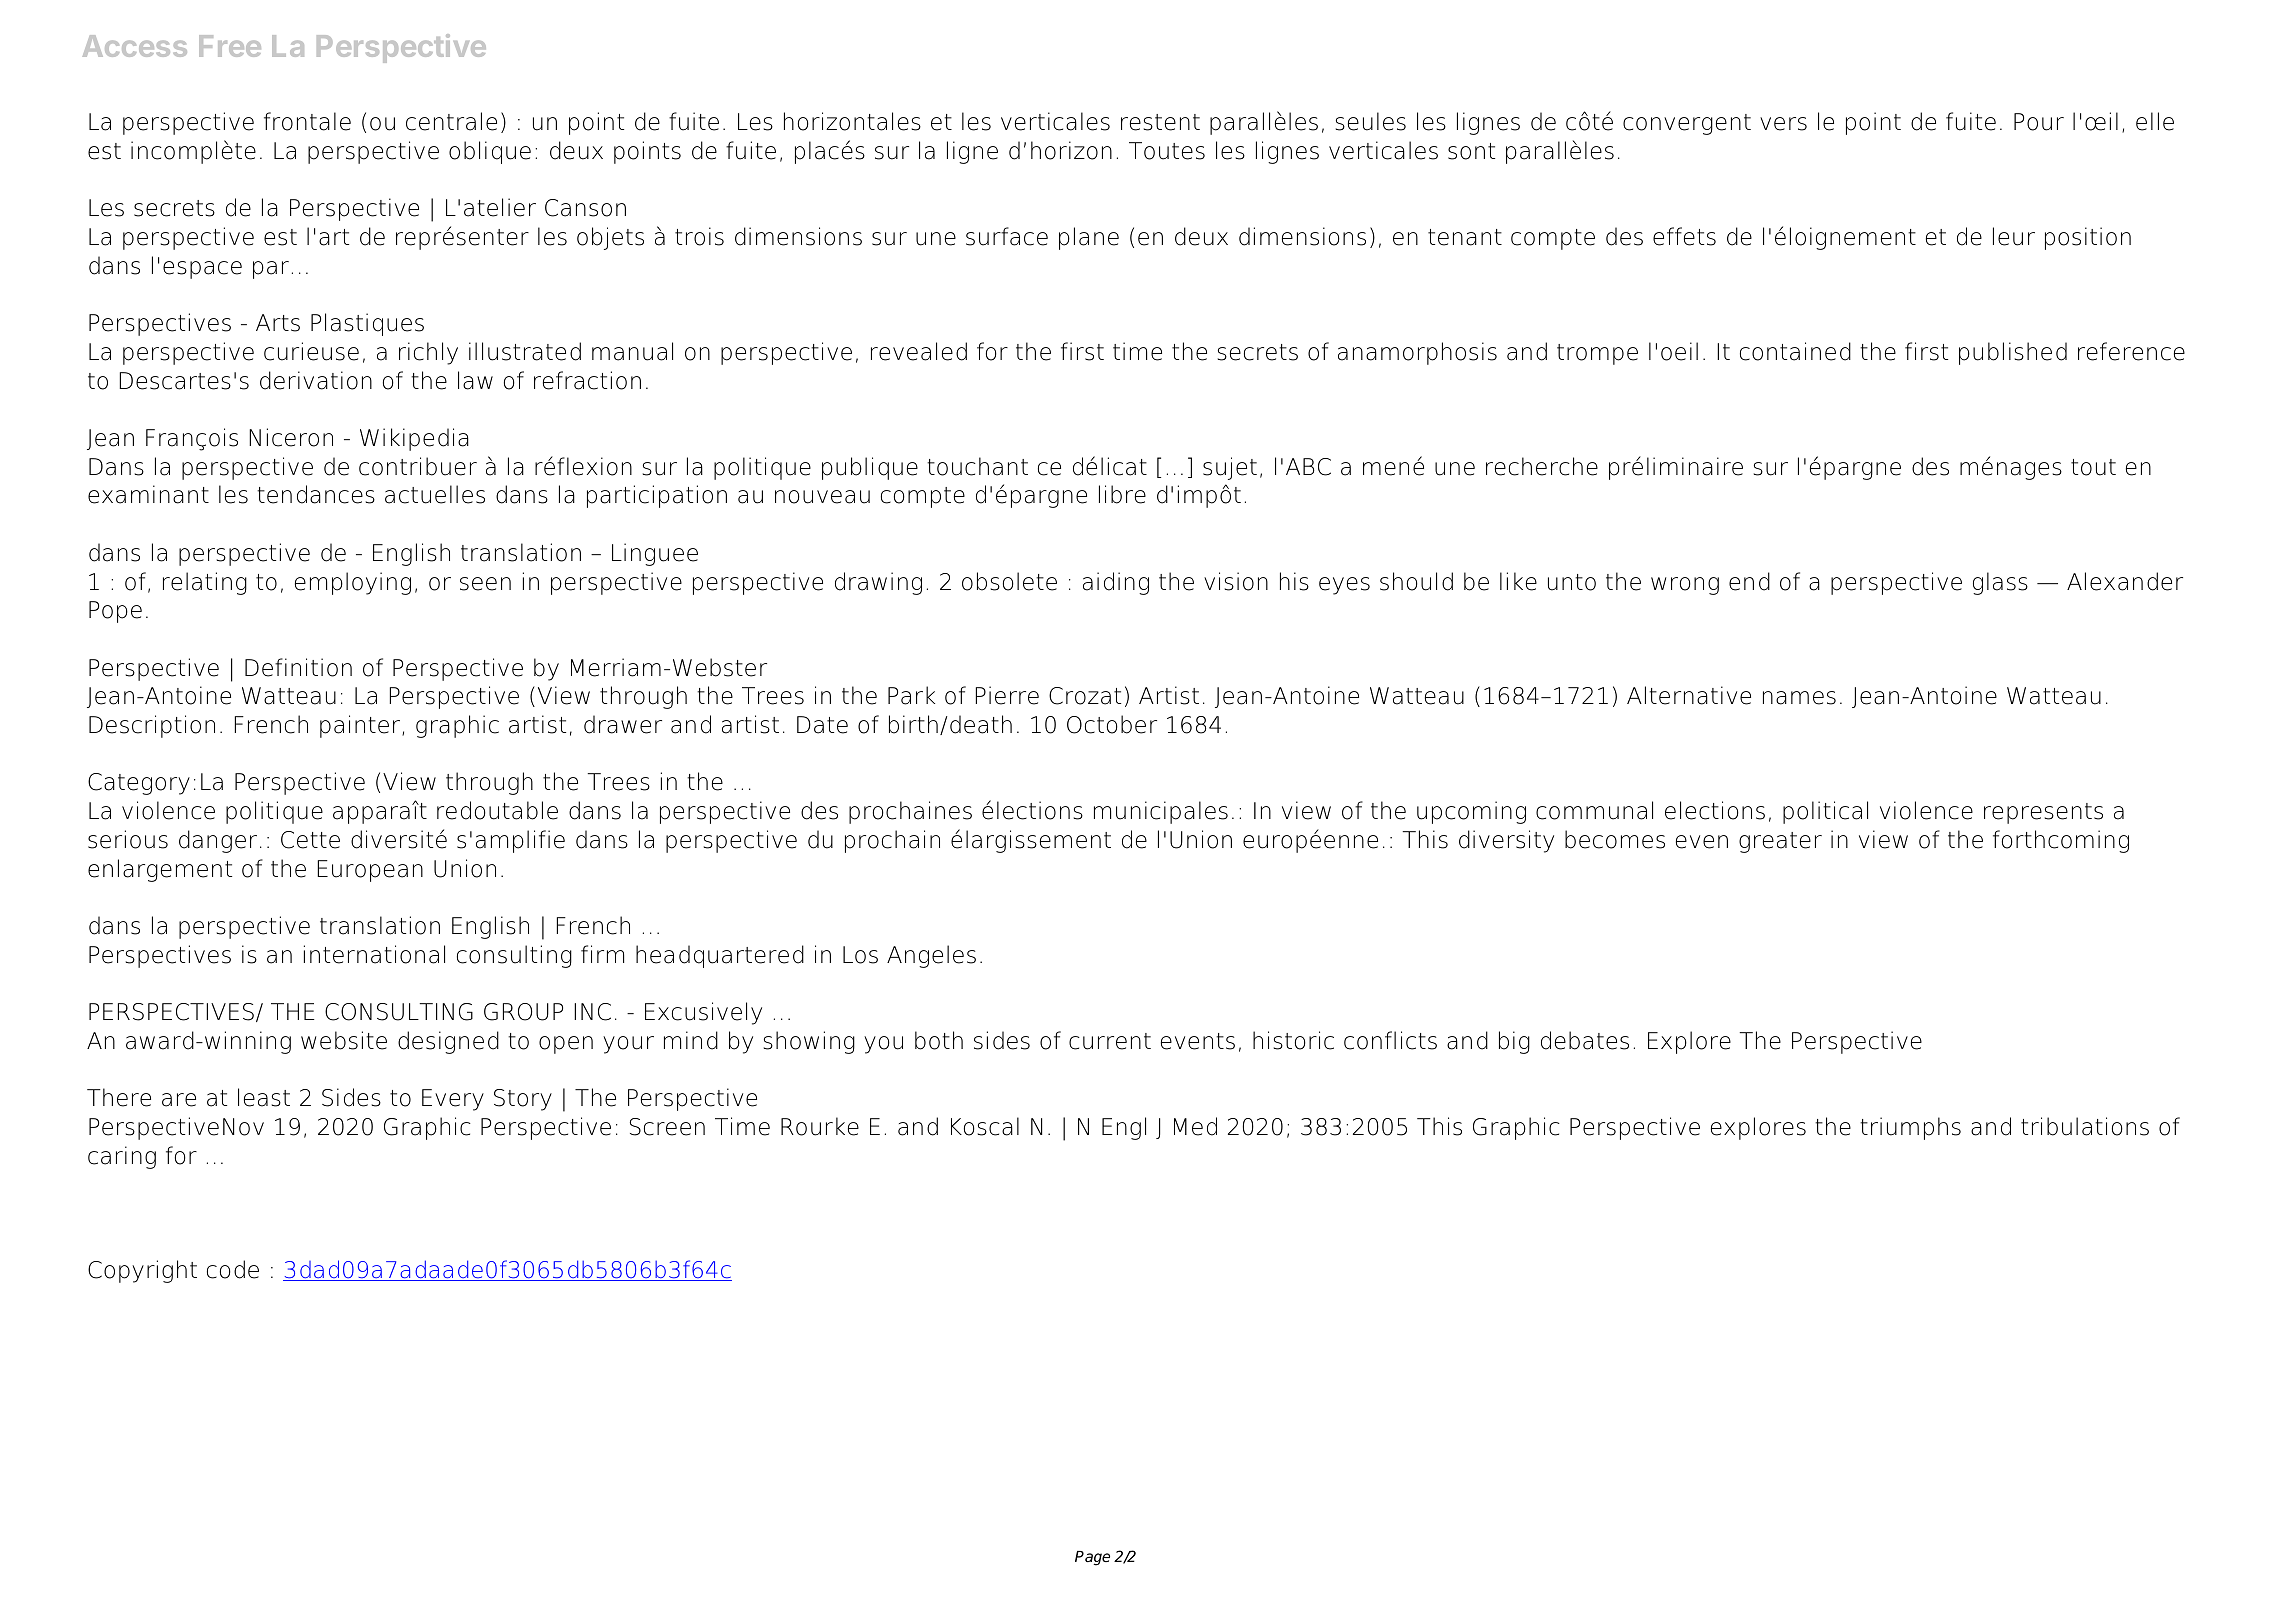  I want to click on code, so click(233, 1269).
